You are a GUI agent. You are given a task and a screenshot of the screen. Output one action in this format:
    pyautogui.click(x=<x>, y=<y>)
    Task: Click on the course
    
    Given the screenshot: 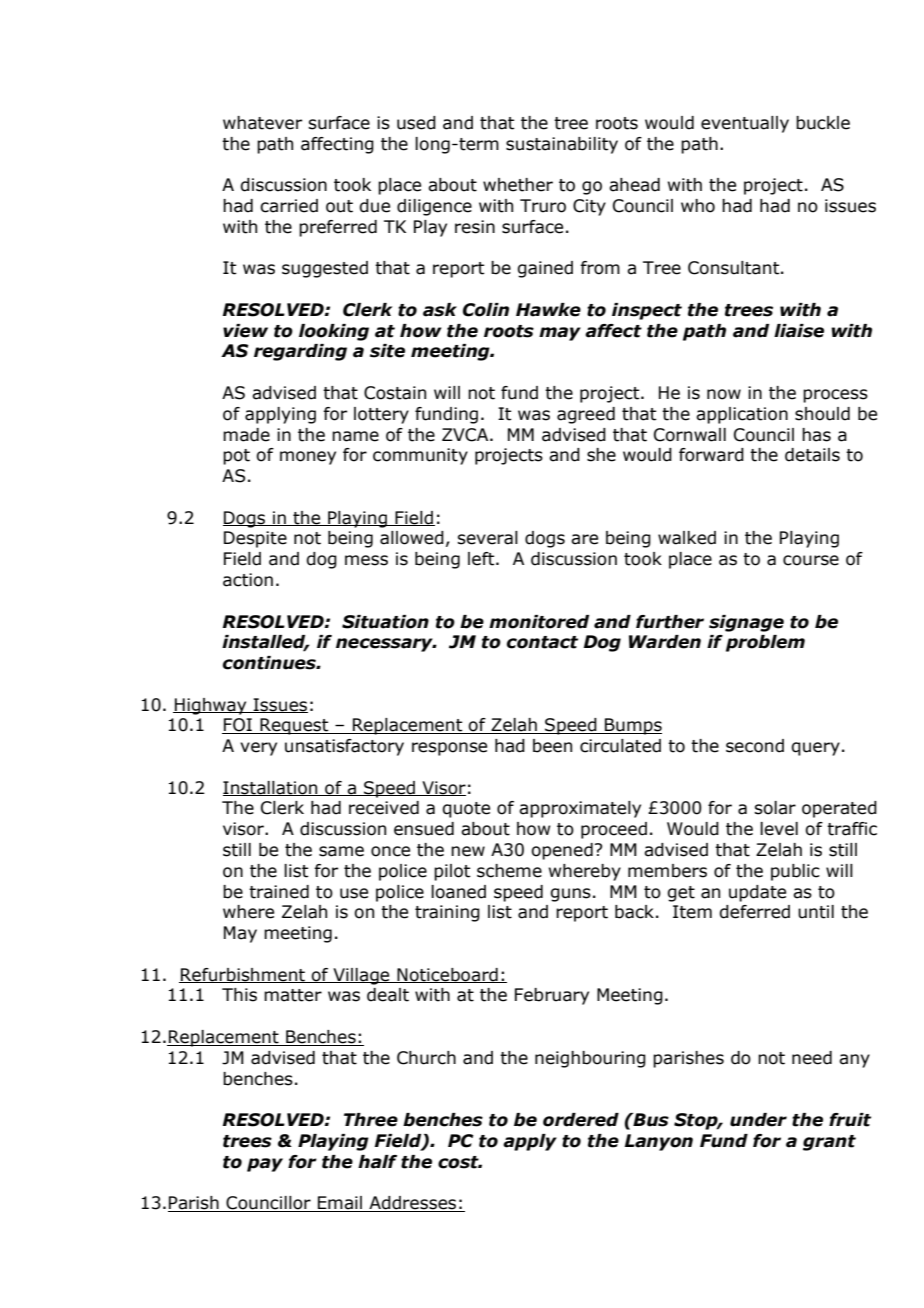 What is the action you would take?
    pyautogui.click(x=811, y=560)
